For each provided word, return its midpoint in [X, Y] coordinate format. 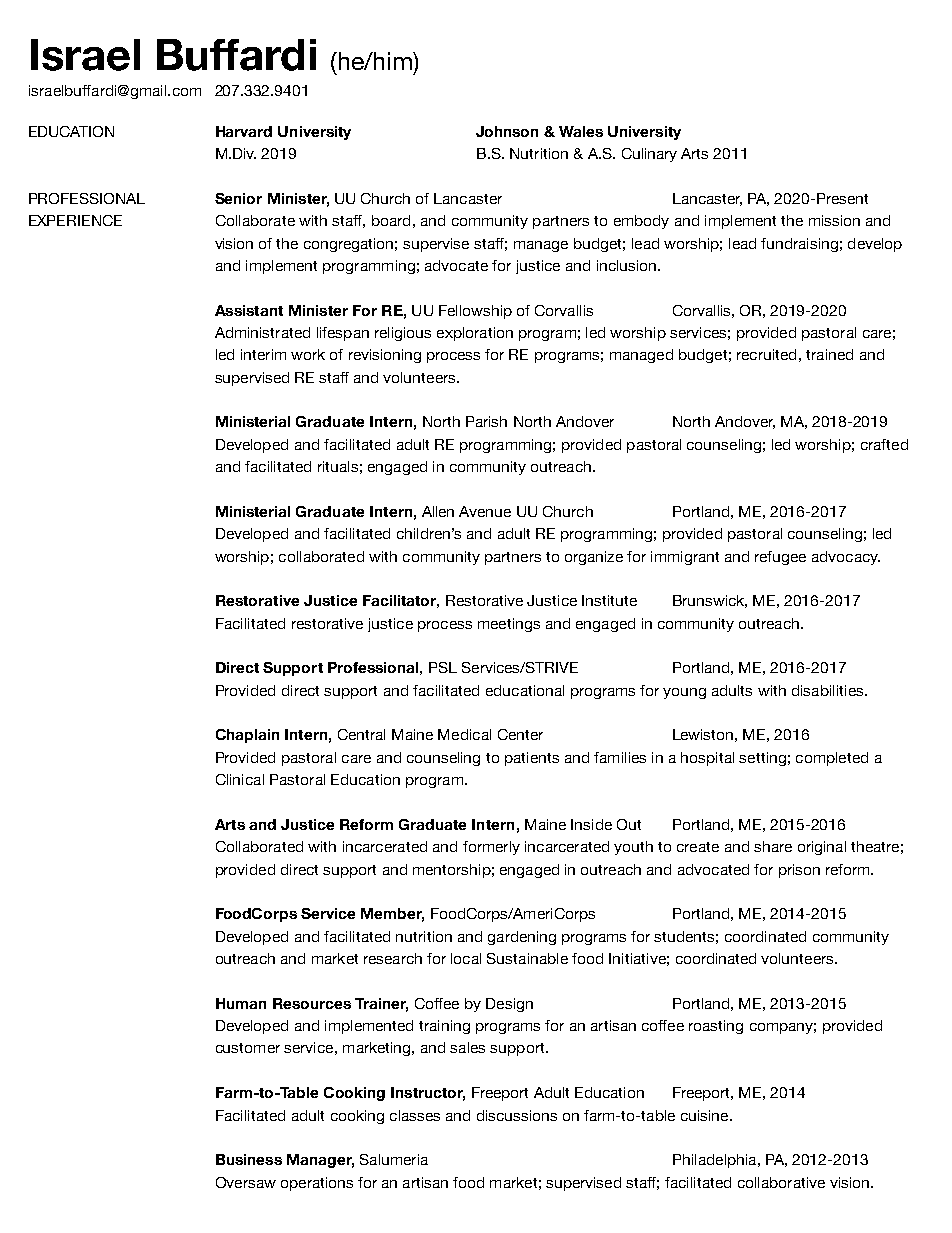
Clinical [240, 779]
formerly [491, 848]
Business [249, 1159]
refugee [780, 558]
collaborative [781, 1182]
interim [263, 354]
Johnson [507, 131]
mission [834, 220]
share [773, 846]
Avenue [485, 511]
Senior [238, 198]
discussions [517, 1115]
